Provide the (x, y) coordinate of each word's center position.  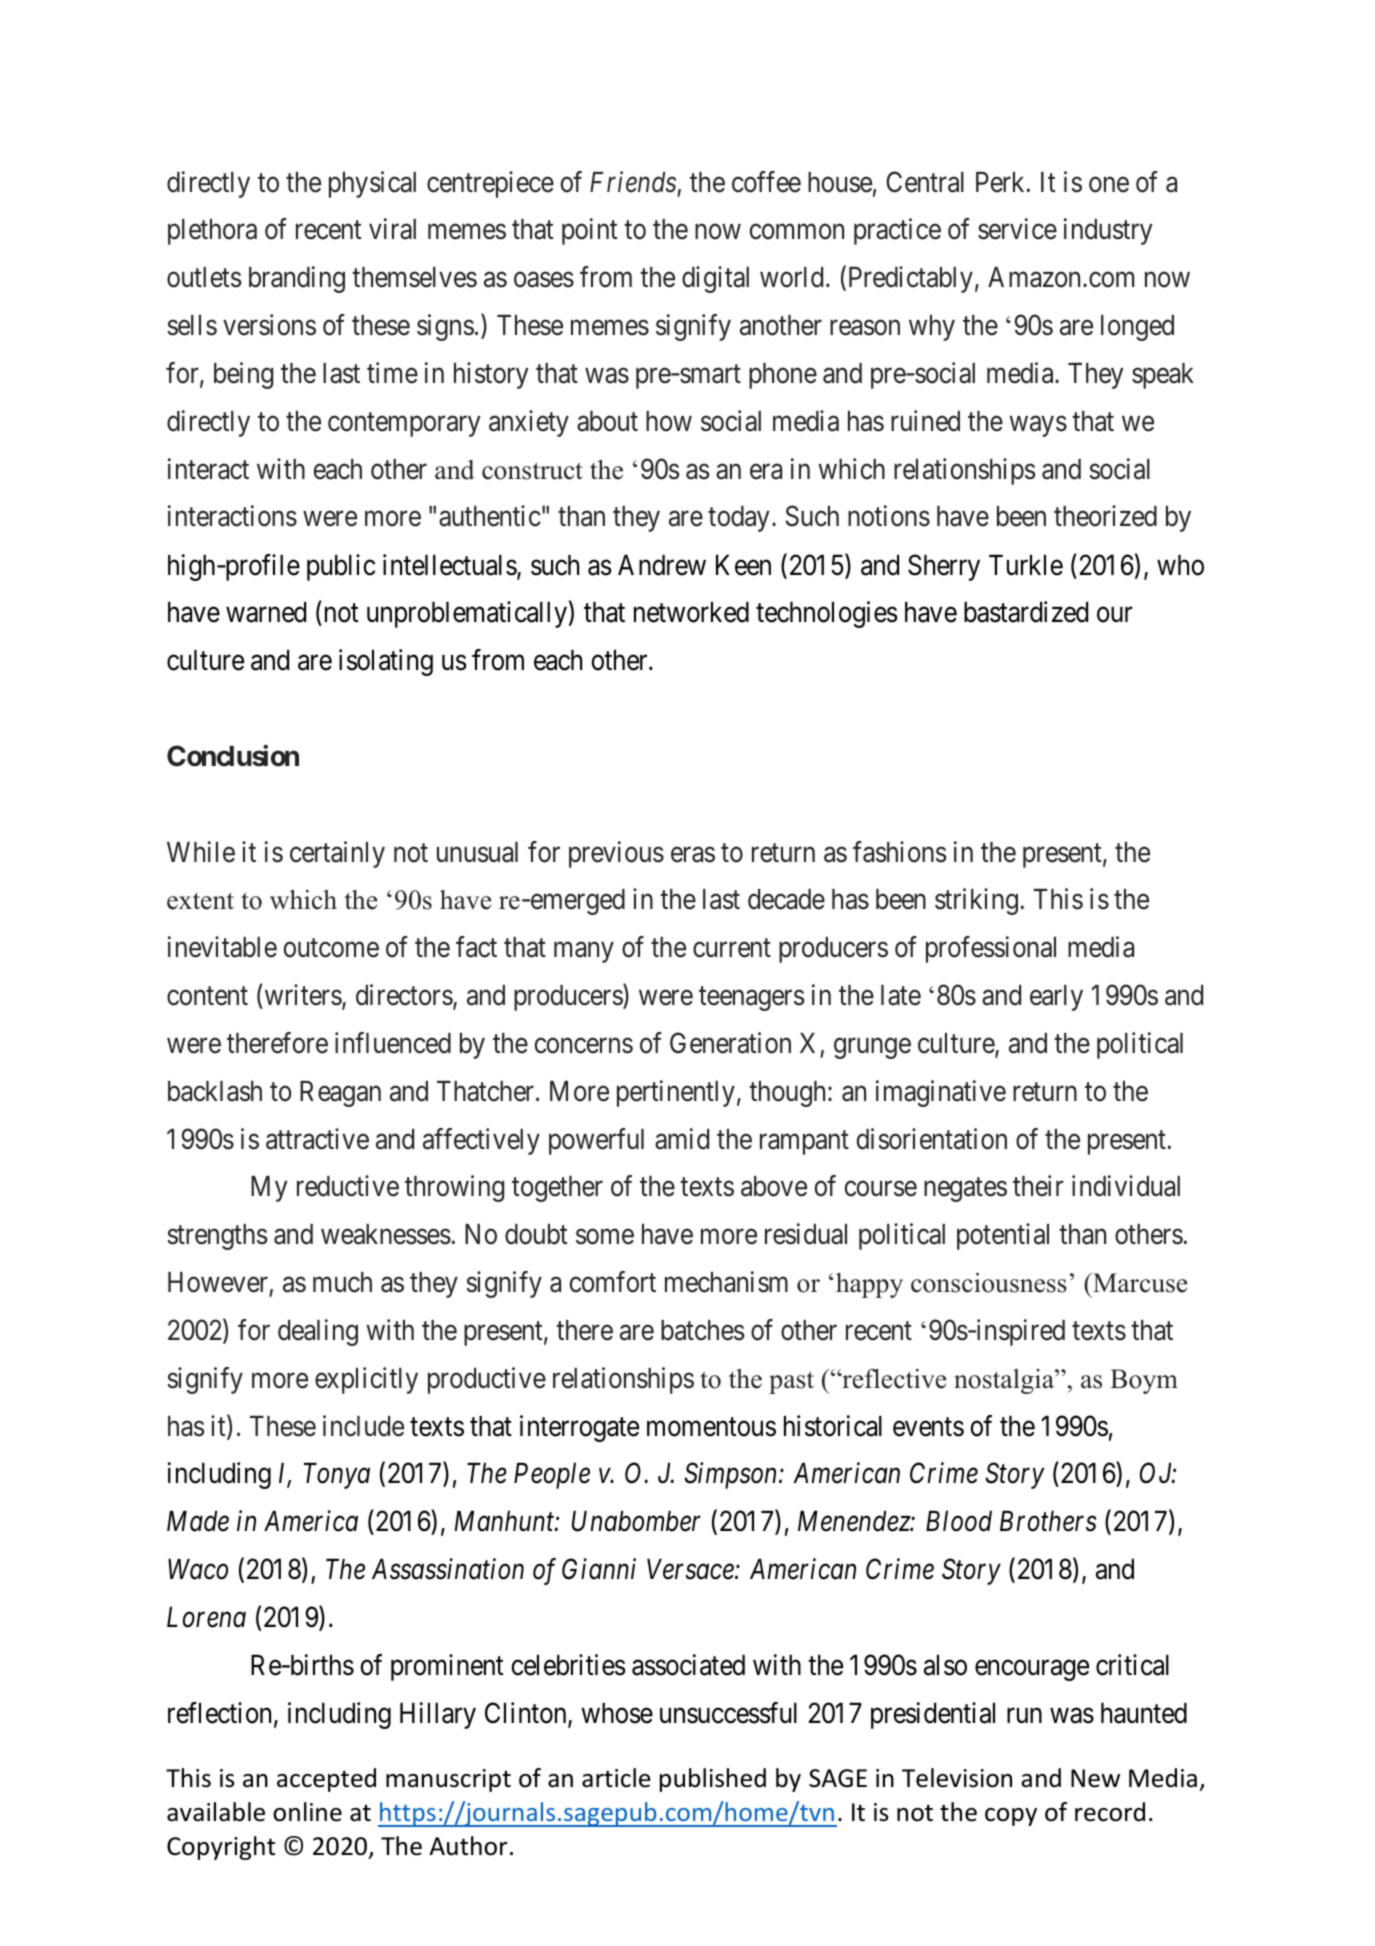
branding (297, 280)
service (1017, 229)
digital (715, 280)
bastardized (1026, 612)
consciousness (989, 1283)
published (713, 1780)
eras (693, 855)
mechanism (726, 1282)
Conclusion (233, 756)
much (342, 1282)
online (307, 1812)
